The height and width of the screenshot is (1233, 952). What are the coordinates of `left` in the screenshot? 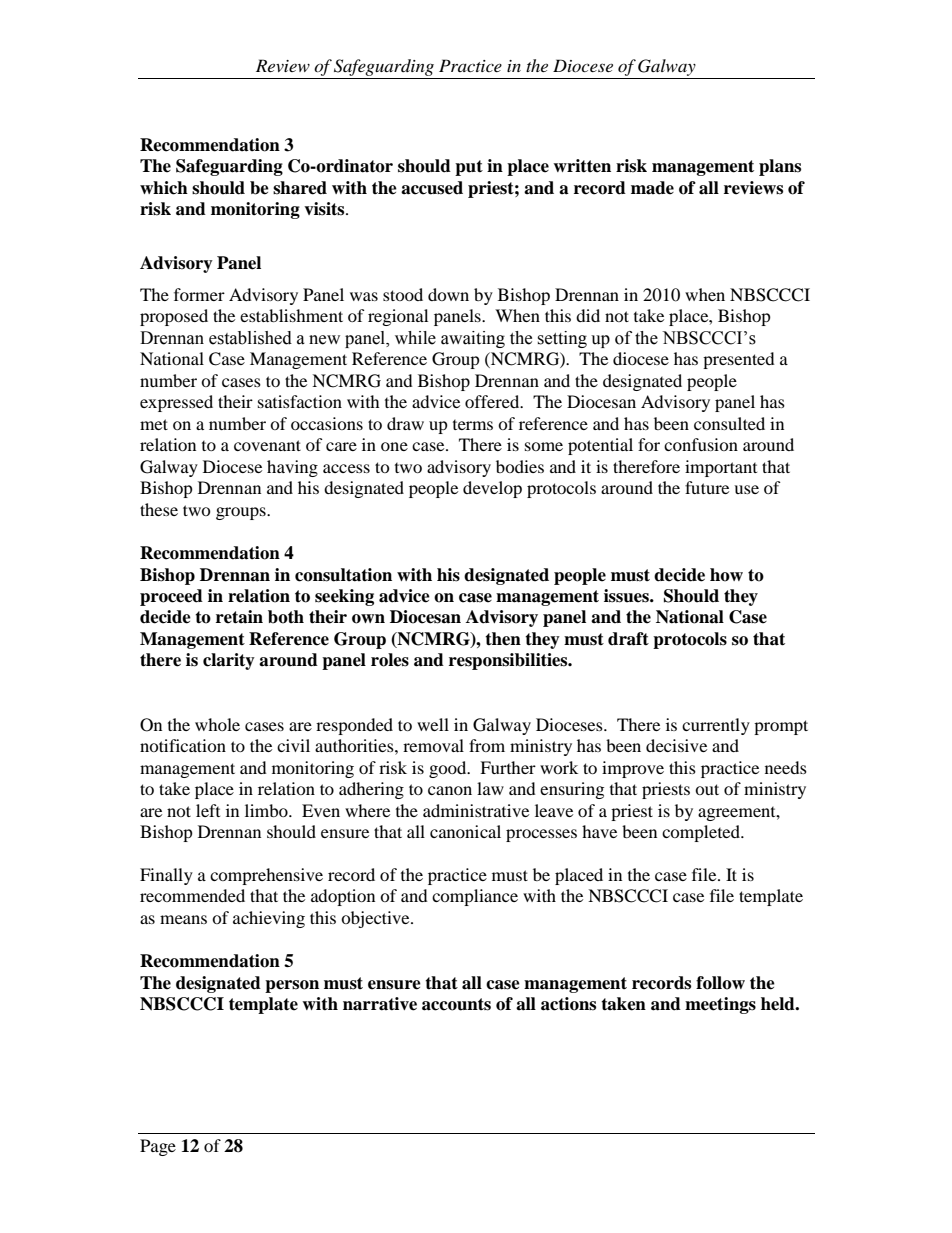 It's located at (208, 810).
